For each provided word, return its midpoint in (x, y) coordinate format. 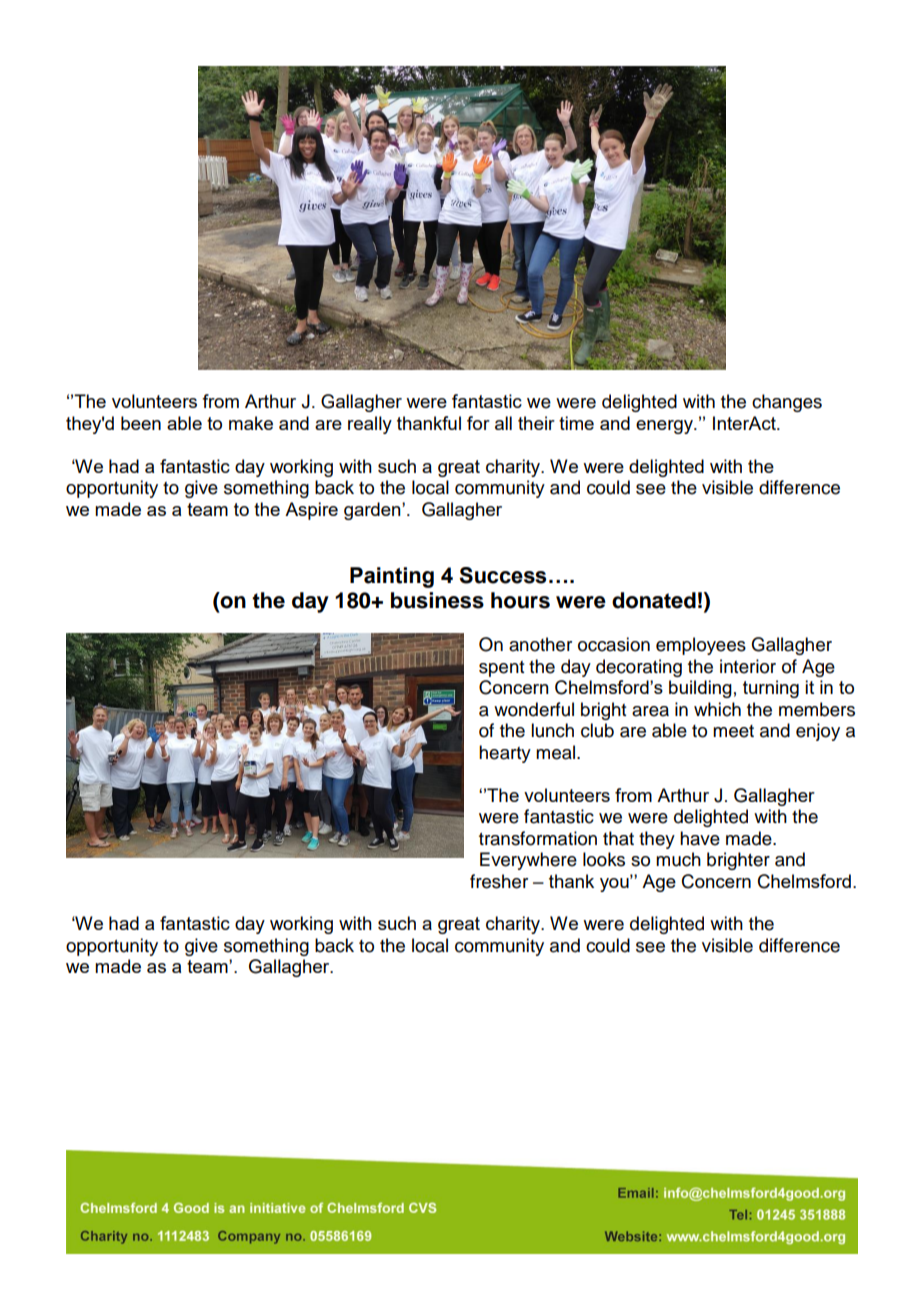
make (251, 423)
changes (787, 403)
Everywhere (528, 861)
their (536, 423)
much (678, 859)
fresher (499, 881)
